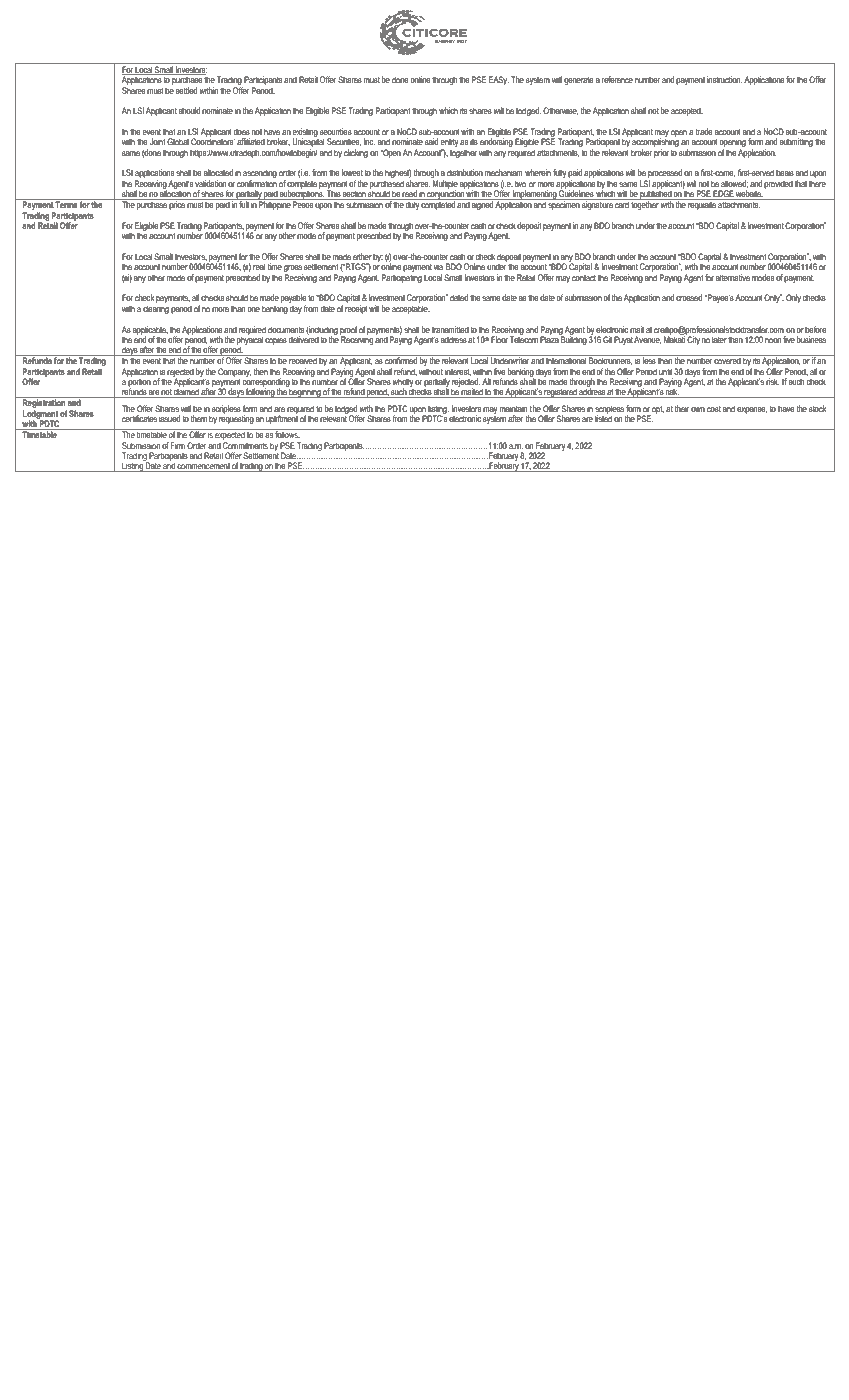  What do you see at coordinates (724, 79) in the page?
I see `instruction` at bounding box center [724, 79].
